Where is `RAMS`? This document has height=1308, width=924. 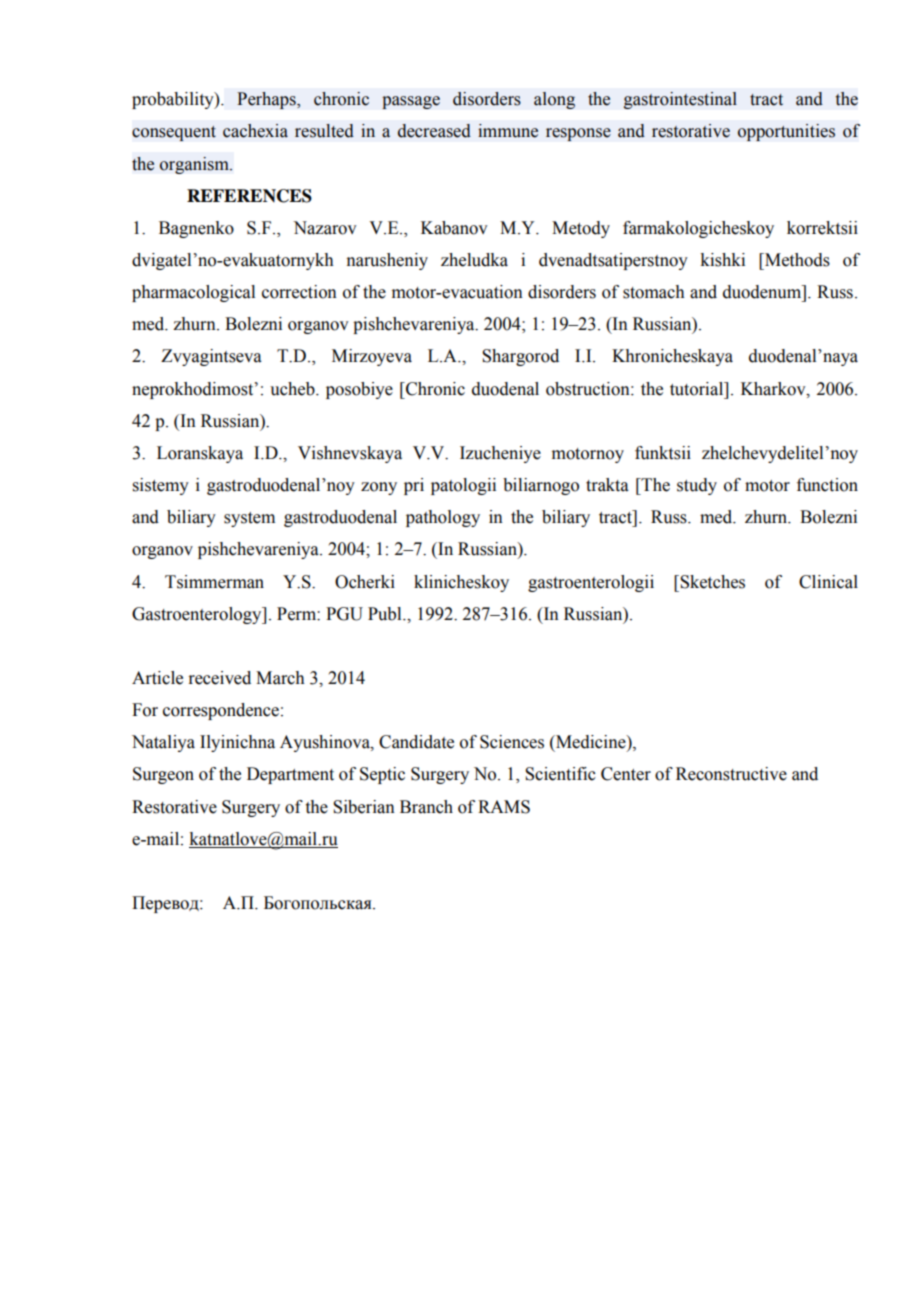 RAMS is located at coordinates (504, 807).
